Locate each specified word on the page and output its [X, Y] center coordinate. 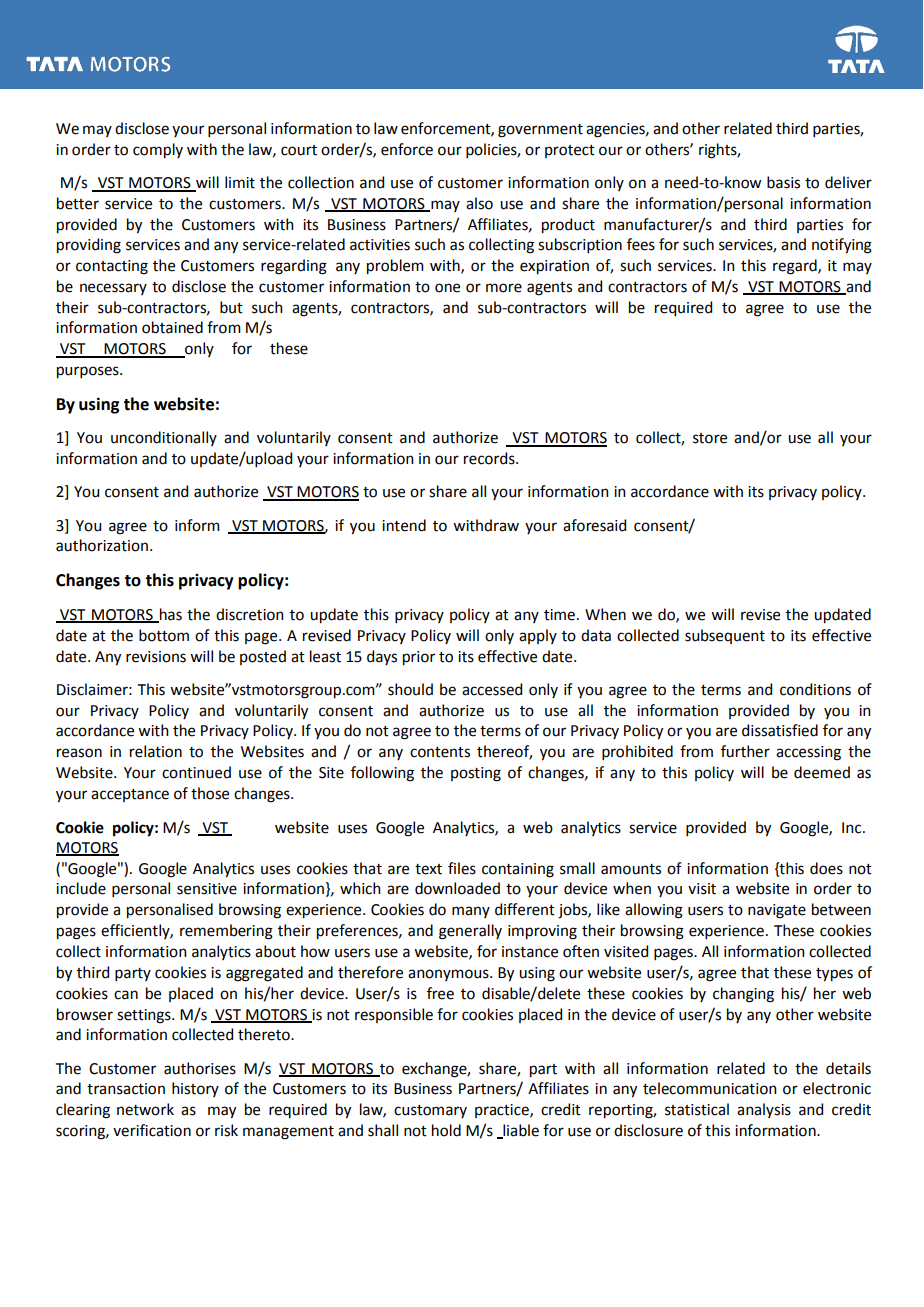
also [479, 203]
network [145, 1109]
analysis [764, 1110]
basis [783, 182]
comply [158, 151]
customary [430, 1111]
